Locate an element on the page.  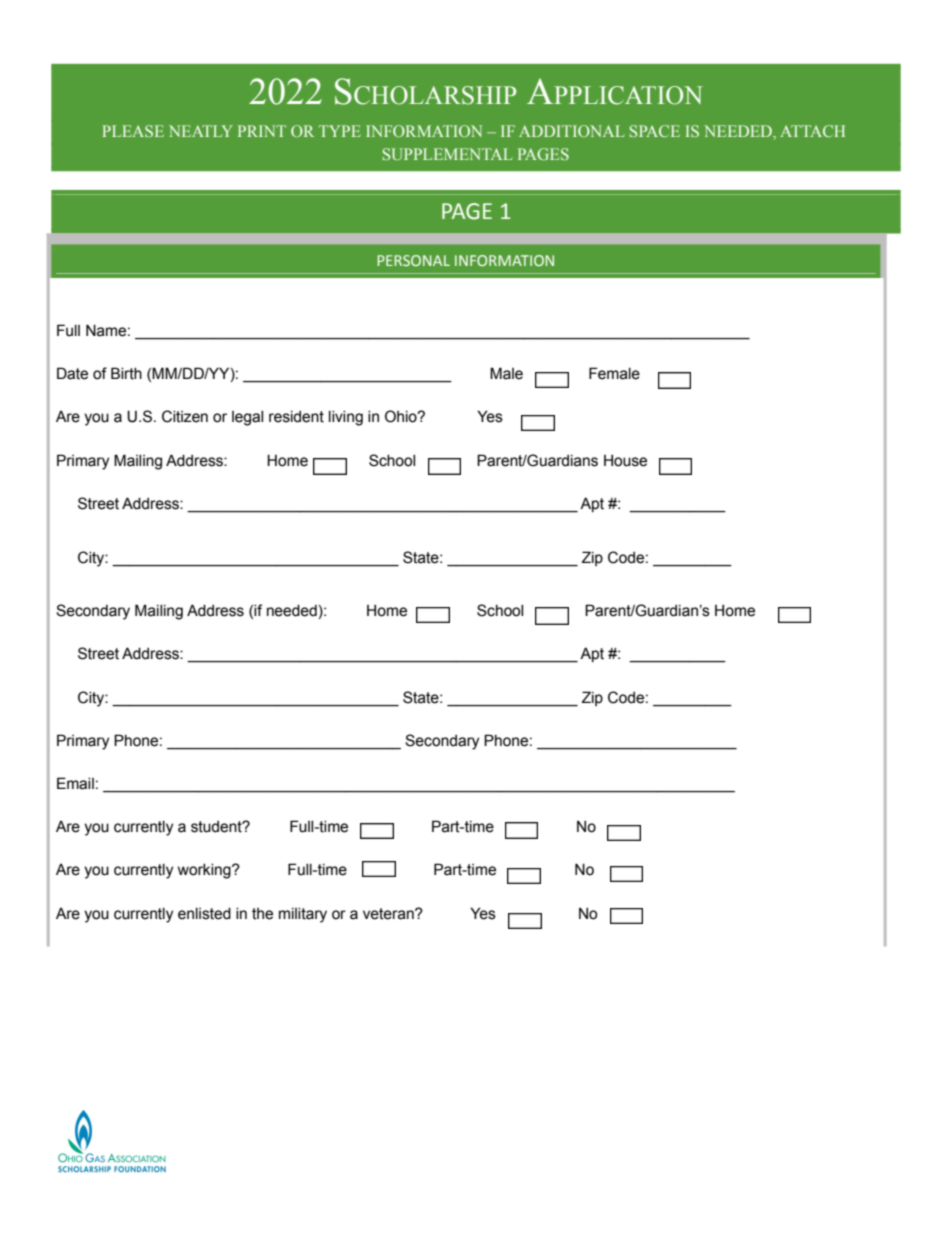
Citizen is located at coordinates (185, 416).
